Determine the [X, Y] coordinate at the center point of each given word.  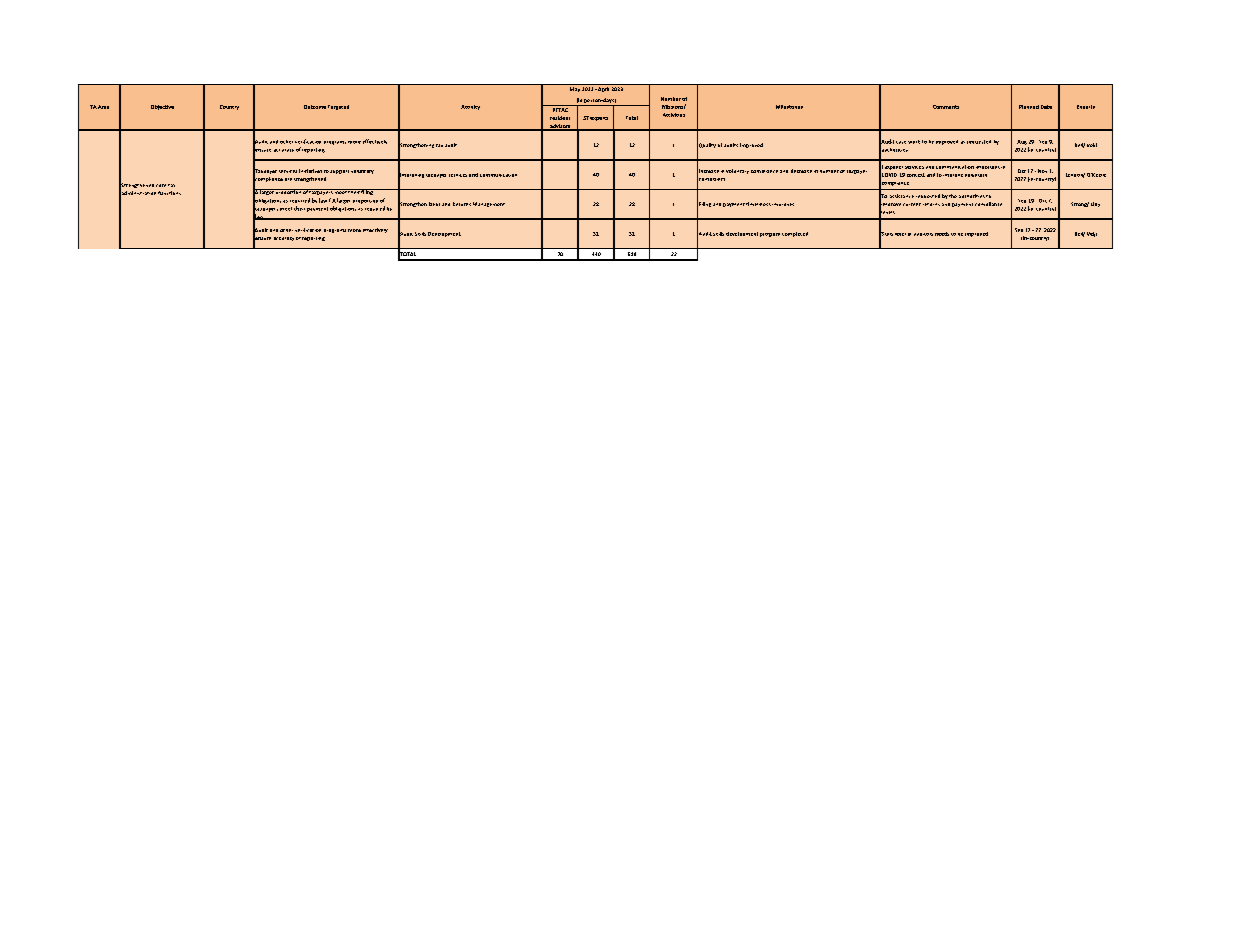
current [912, 204]
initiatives [310, 171]
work [914, 142]
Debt [434, 204]
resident [560, 118]
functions [169, 193]
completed [795, 234]
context [916, 175]
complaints [711, 179]
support [339, 172]
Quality [706, 146]
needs [942, 234]
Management [489, 204]
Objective [162, 107]
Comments [946, 107]
